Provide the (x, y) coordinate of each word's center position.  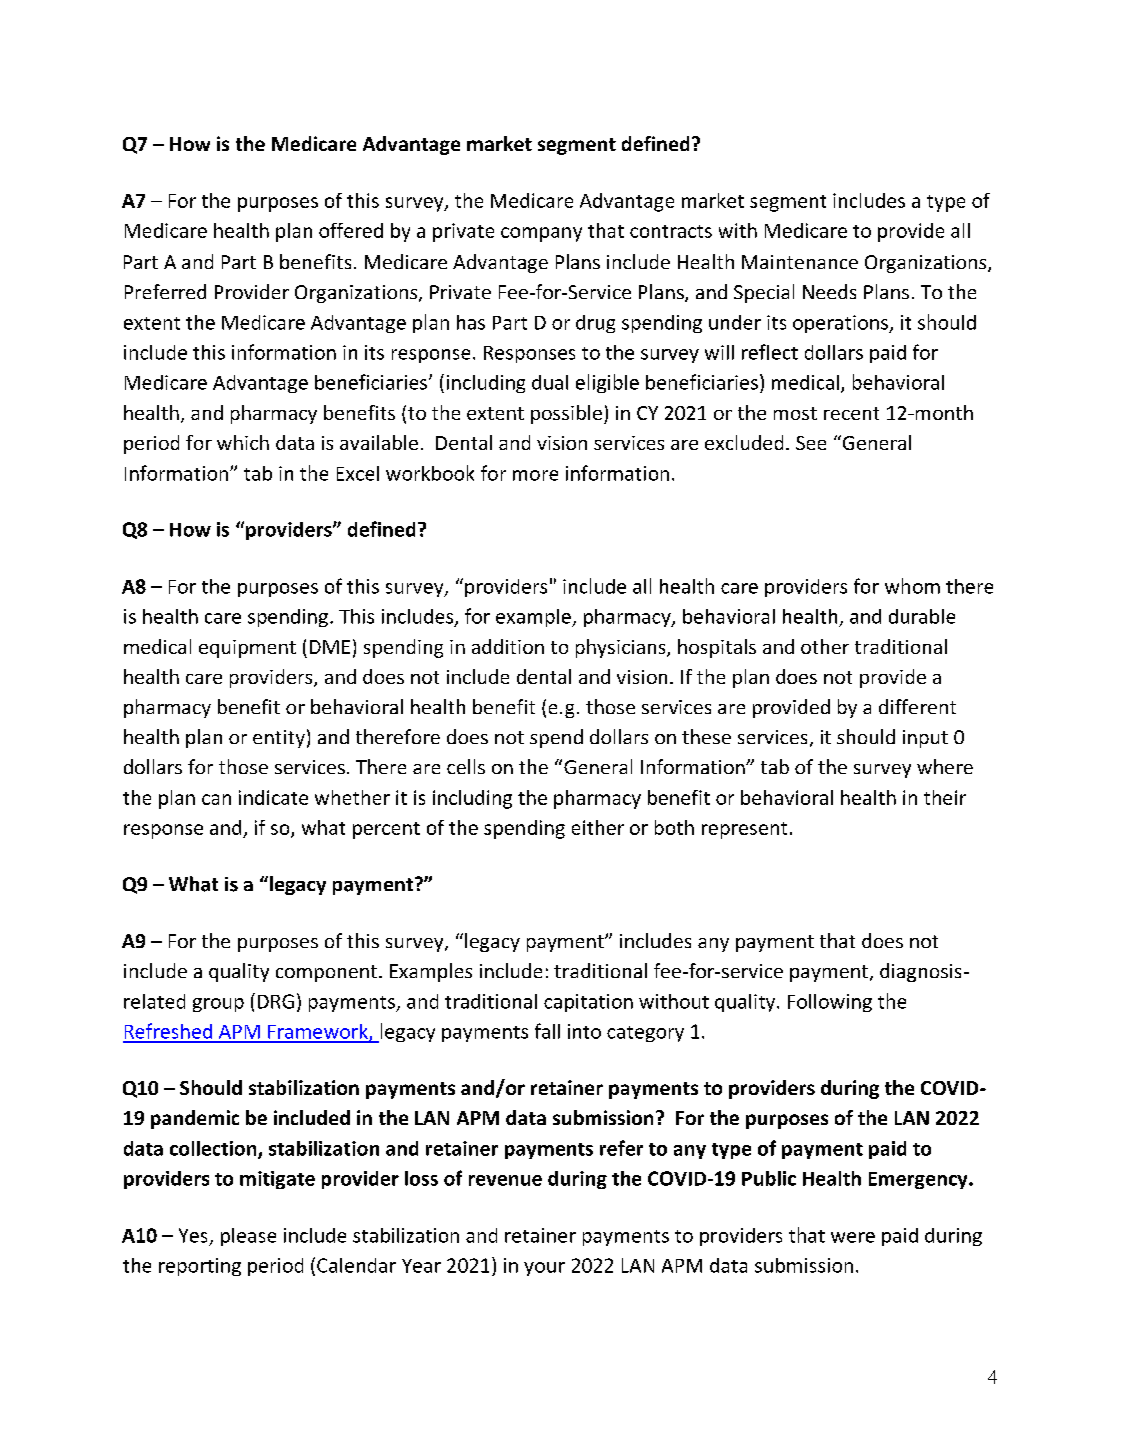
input (925, 739)
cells (466, 766)
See (811, 443)
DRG (276, 1001)
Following (830, 1003)
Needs (829, 291)
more (535, 475)
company (541, 234)
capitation (588, 1003)
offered (351, 230)
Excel (358, 473)
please (248, 1237)
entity (279, 739)
